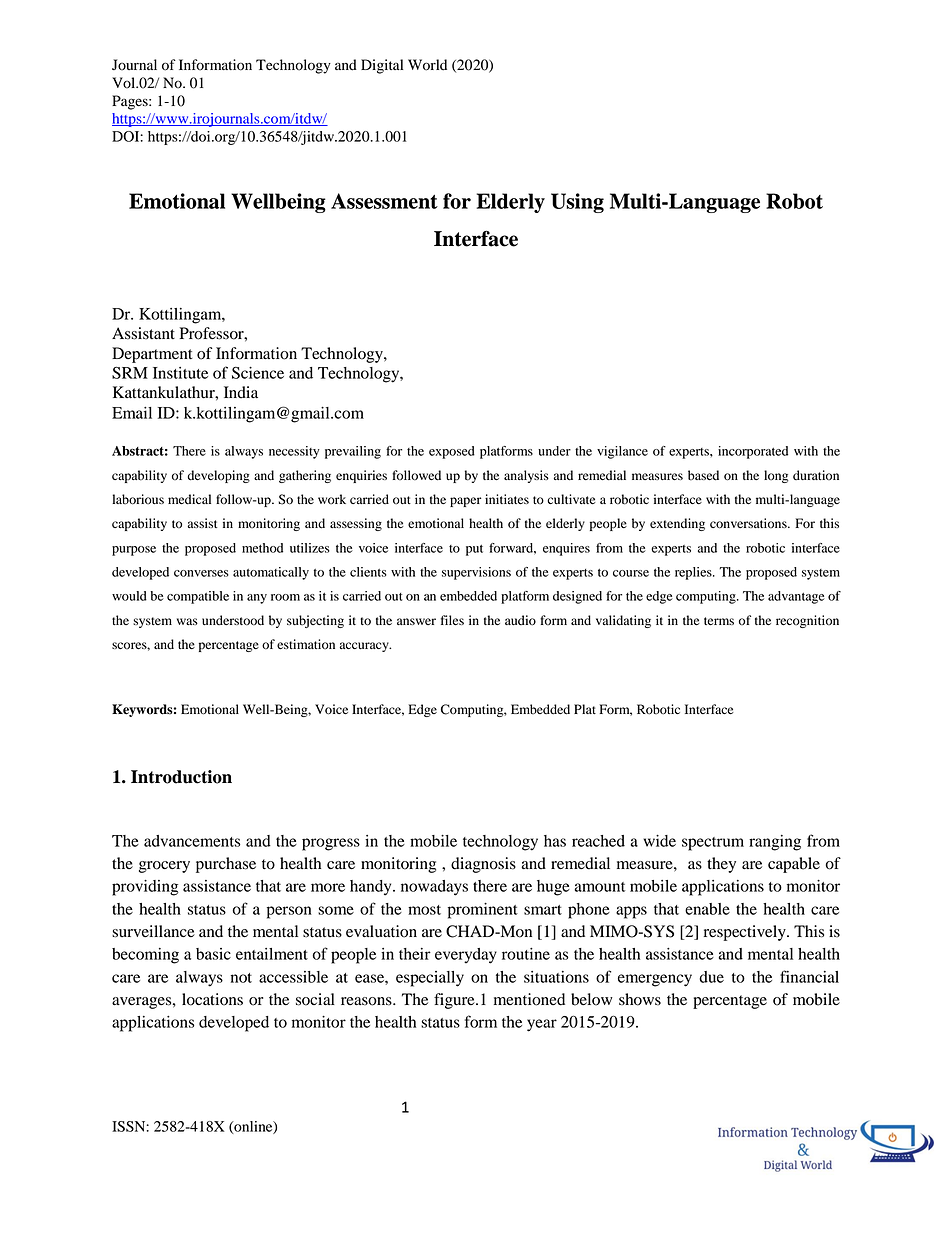 Image resolution: width=952 pixels, height=1233 pixels. What do you see at coordinates (476, 573) in the document?
I see `supervisions` at bounding box center [476, 573].
